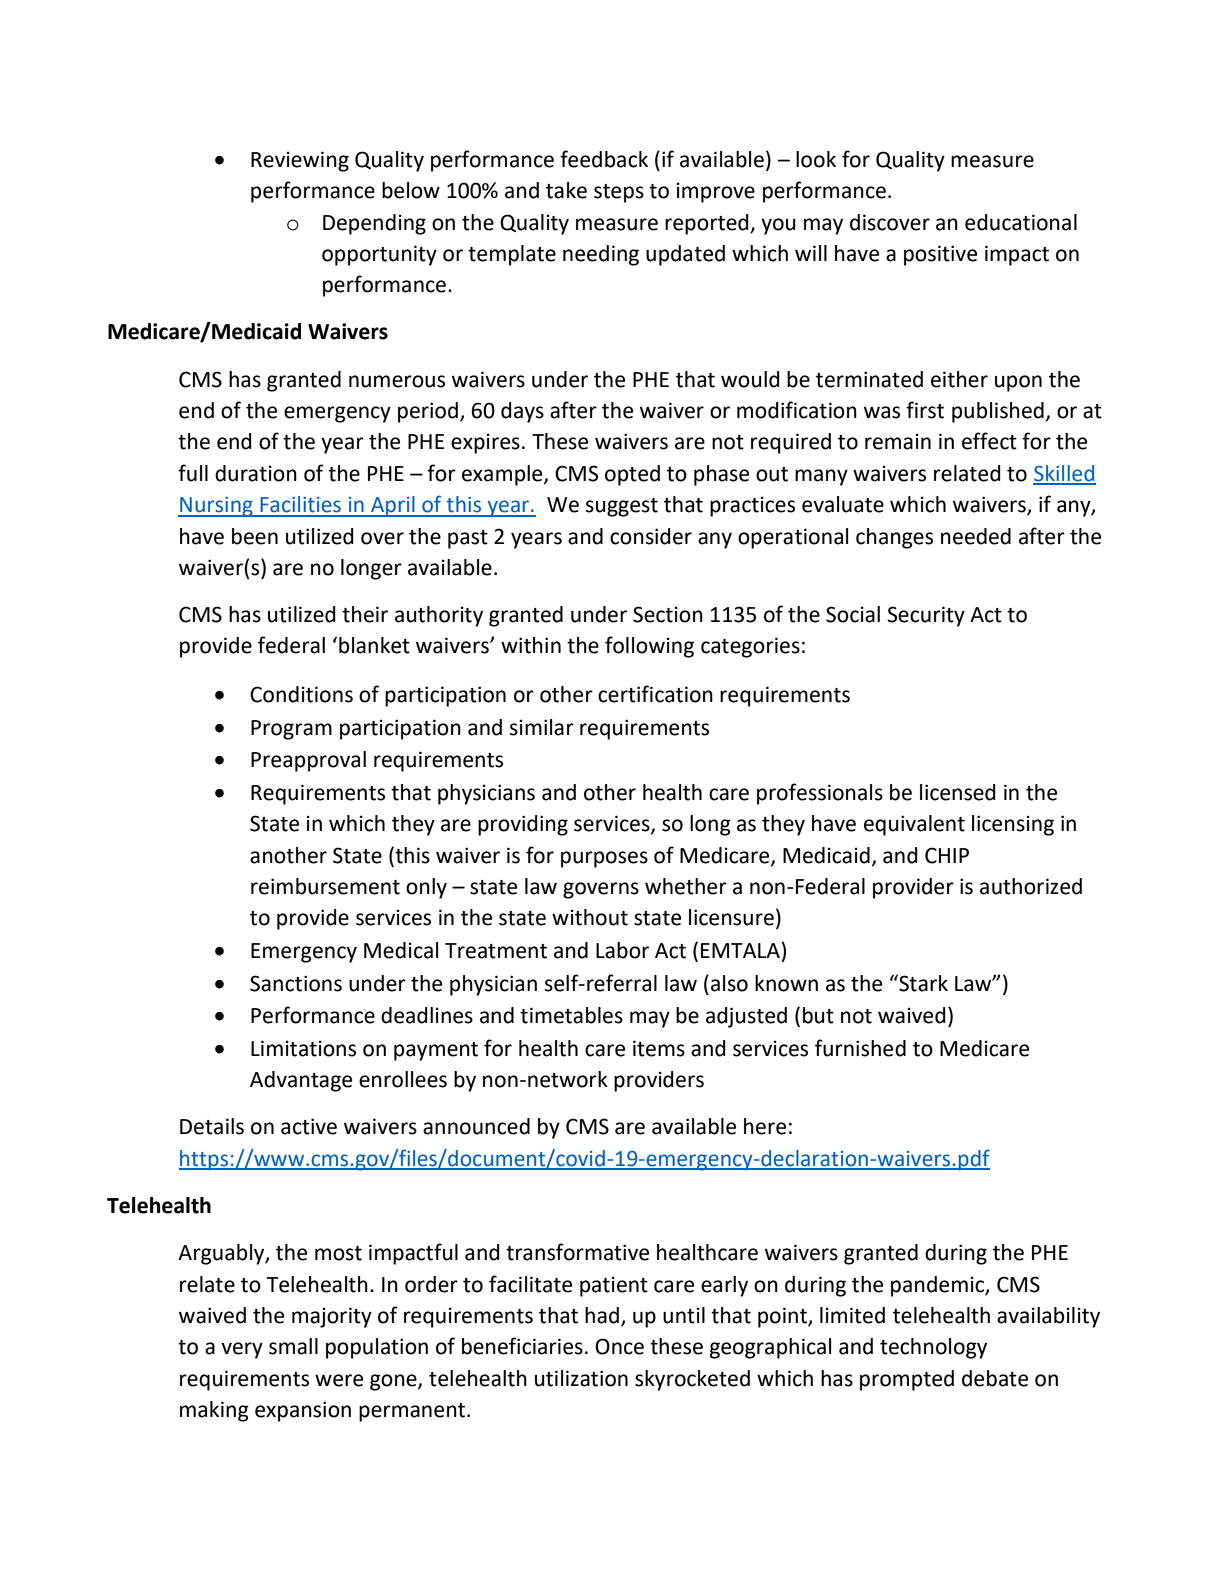 The height and width of the screenshot is (1571, 1214). Describe the element at coordinates (619, 1346) in the screenshot. I see `Once` at that location.
